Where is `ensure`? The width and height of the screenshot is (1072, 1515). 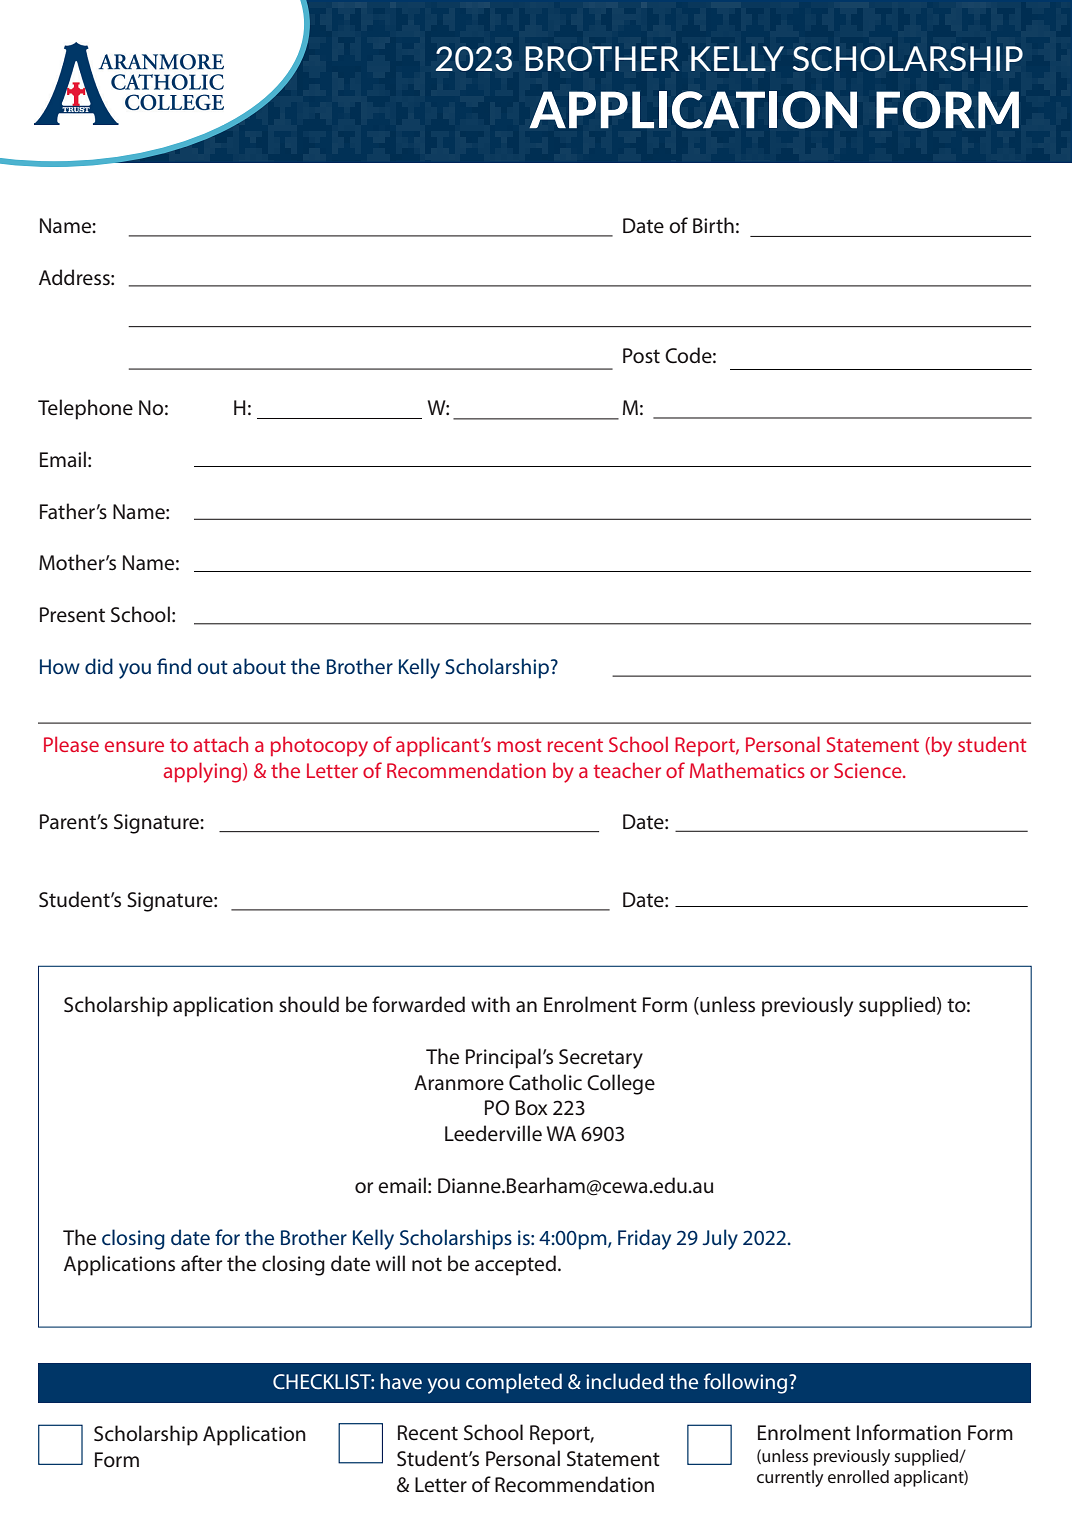 ensure is located at coordinates (134, 746).
